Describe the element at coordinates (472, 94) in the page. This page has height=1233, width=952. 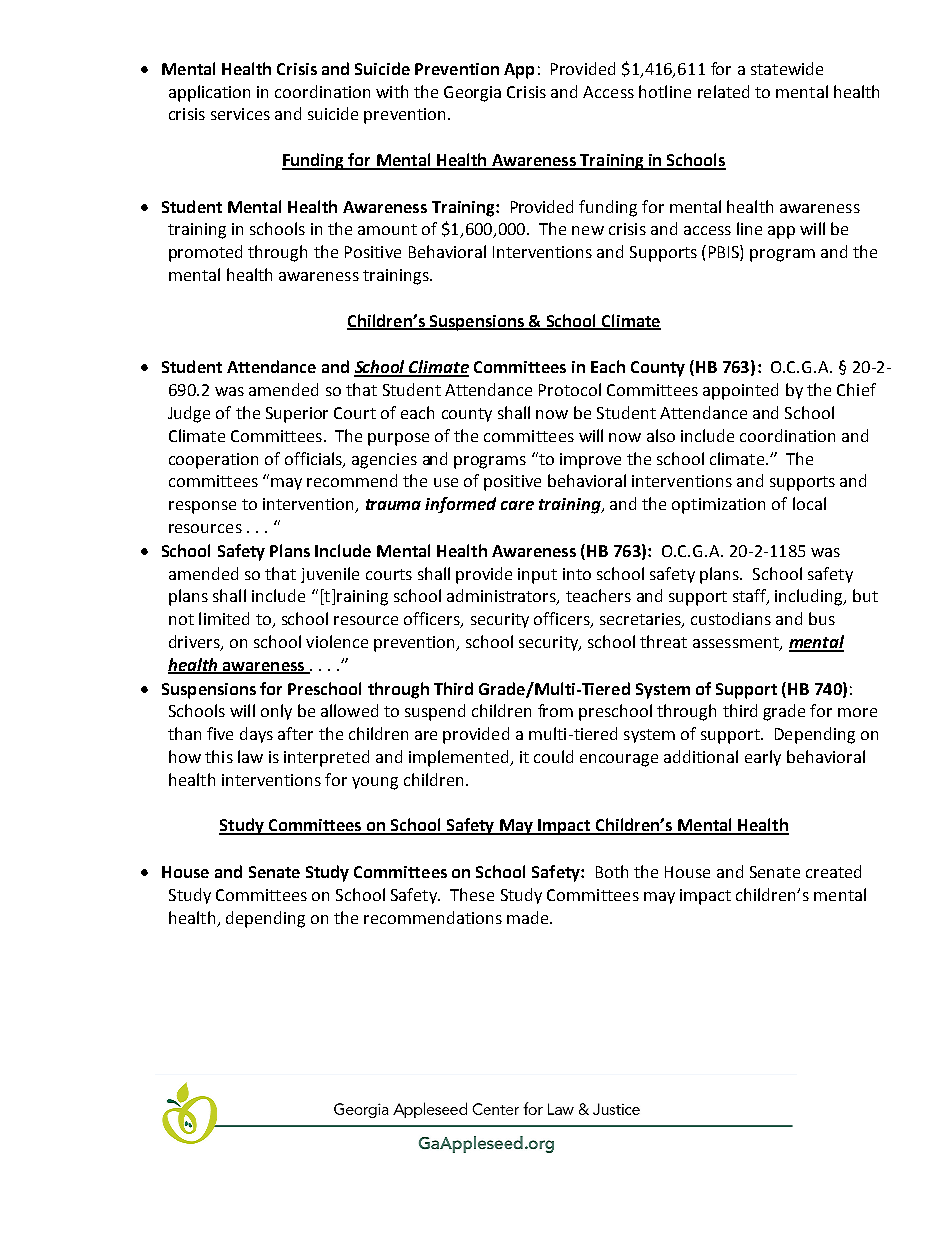
I see `Georgia` at that location.
